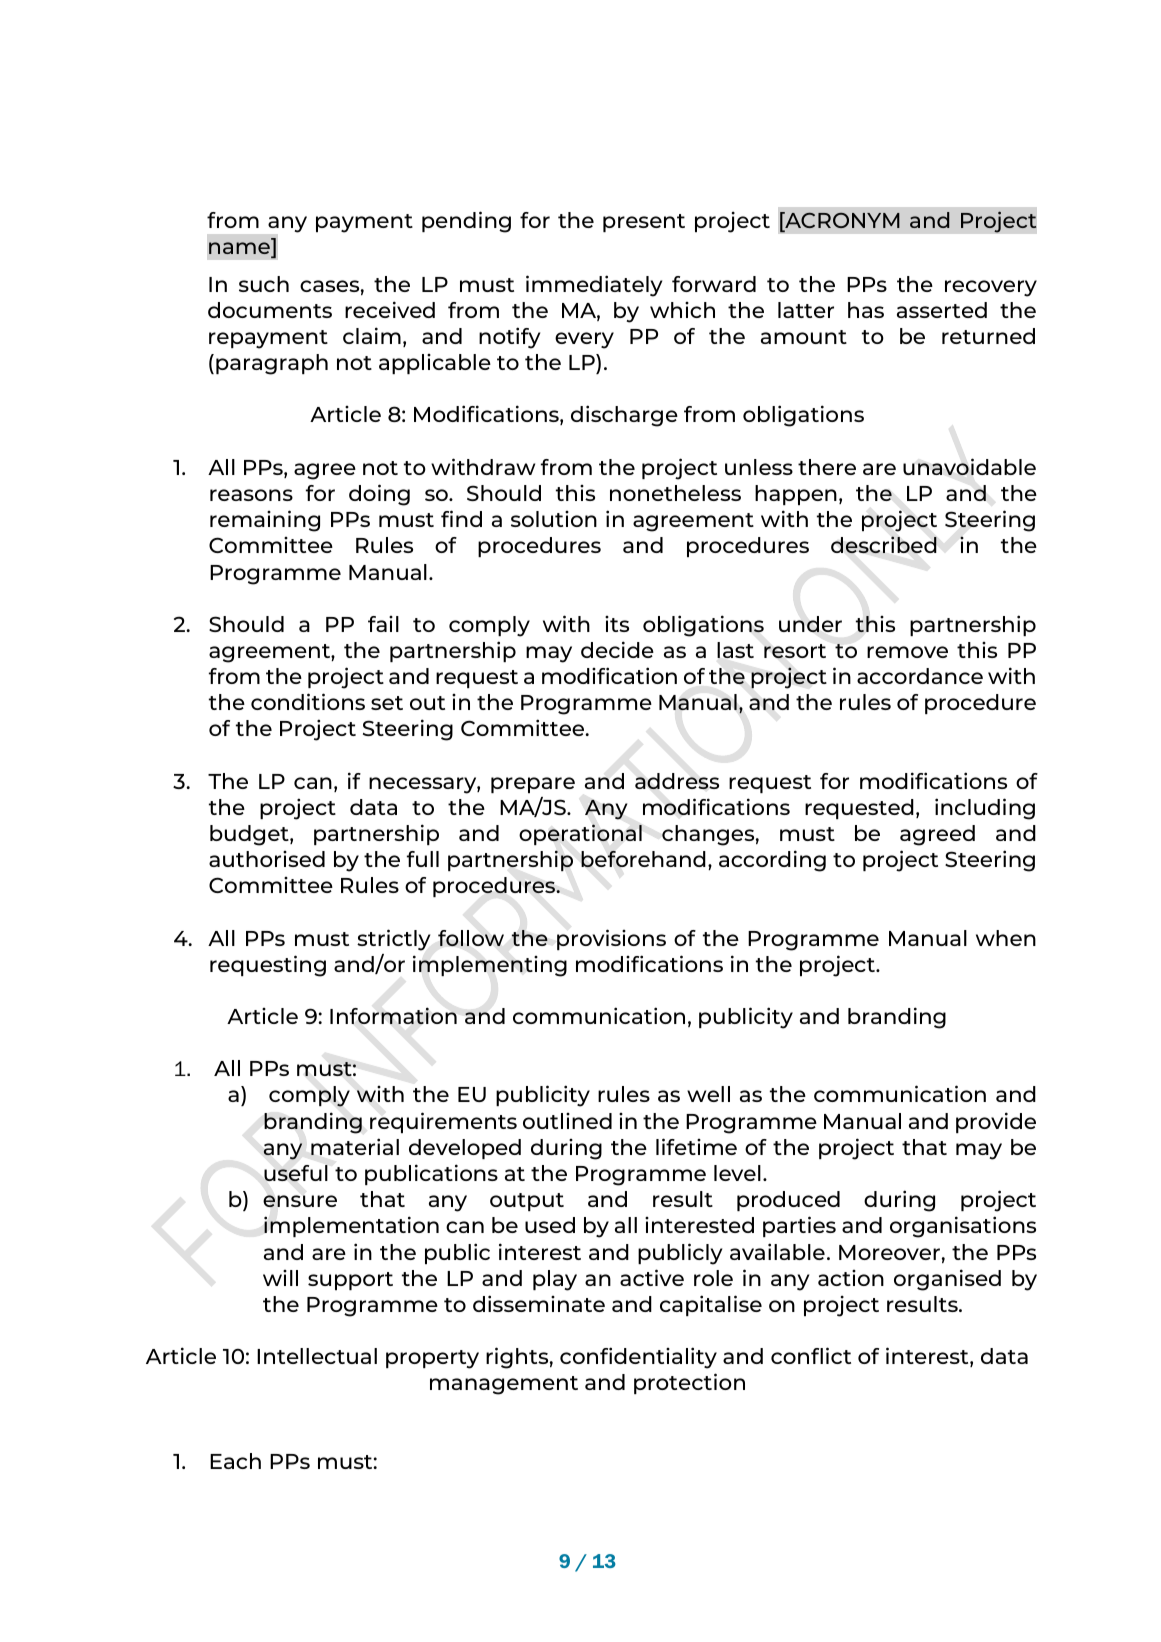 The height and width of the screenshot is (1642, 1161). Describe the element at coordinates (317, 1356) in the screenshot. I see `Intellectual` at that location.
